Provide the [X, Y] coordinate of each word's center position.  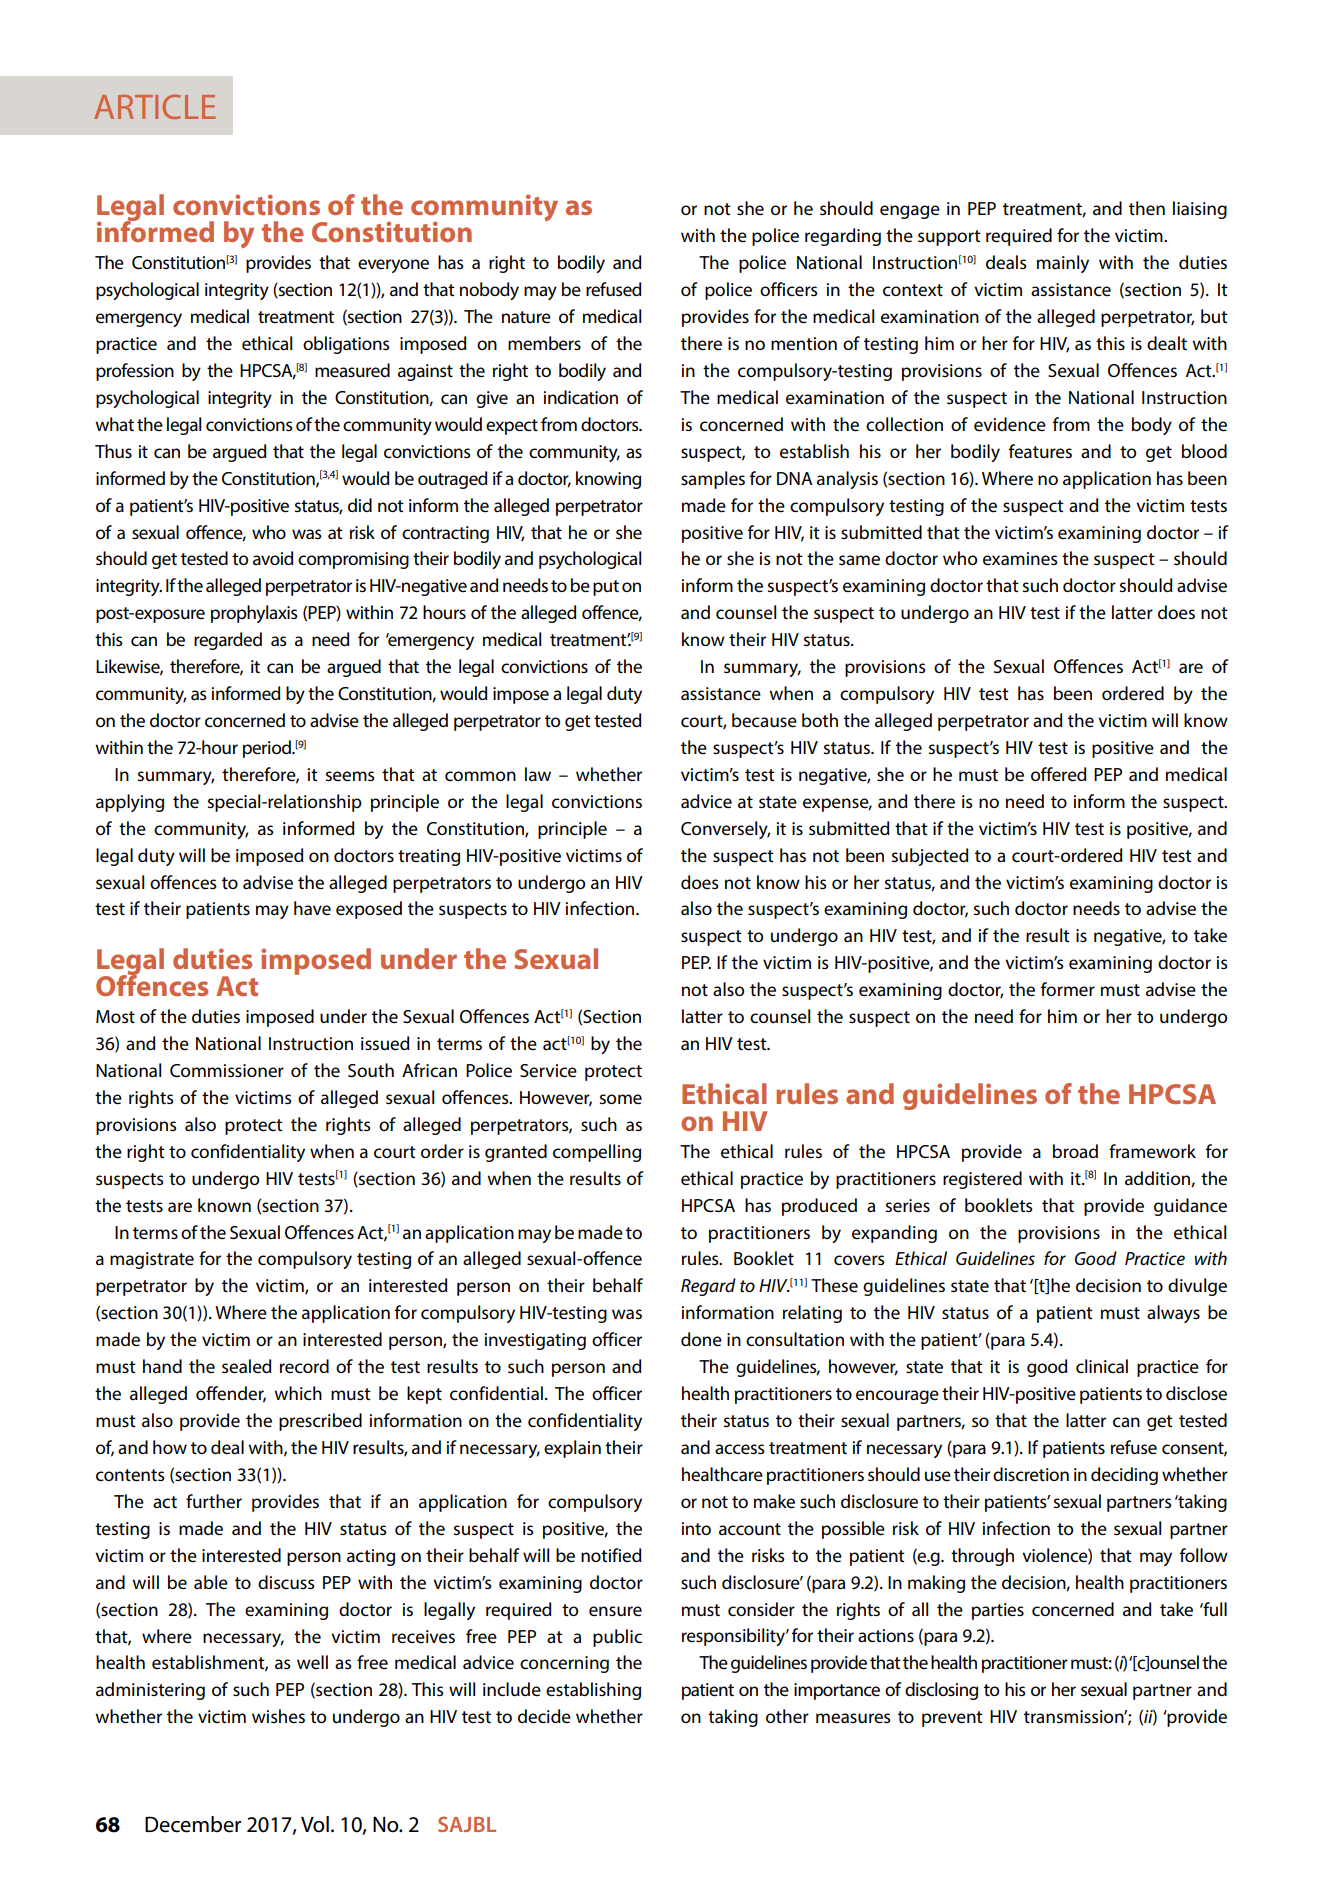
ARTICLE [154, 106]
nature [526, 317]
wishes [278, 1716]
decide [544, 1716]
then [1147, 208]
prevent [952, 1719]
